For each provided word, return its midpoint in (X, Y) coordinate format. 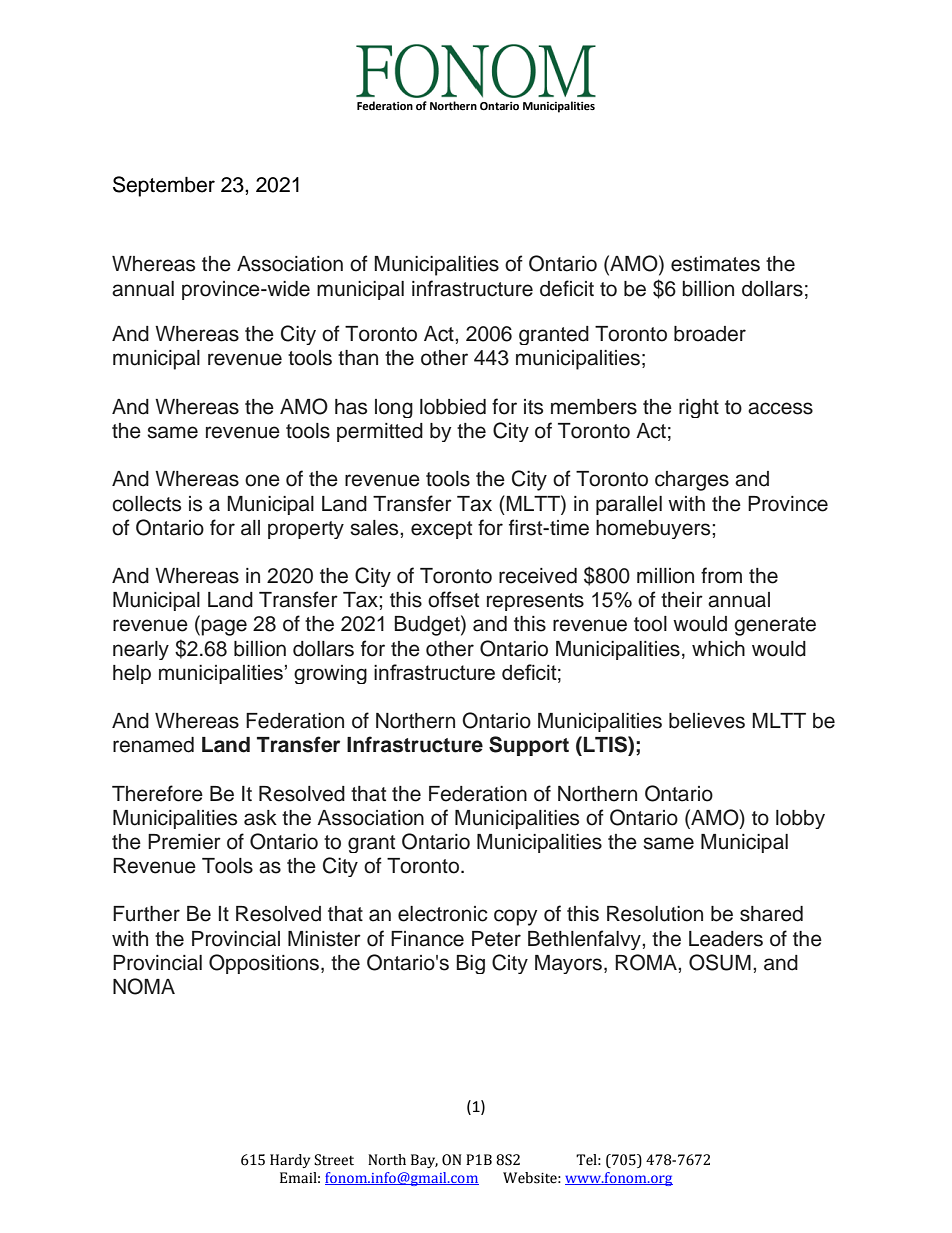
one (262, 480)
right (699, 408)
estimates (715, 264)
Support (529, 746)
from (721, 575)
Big (470, 964)
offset (453, 599)
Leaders (726, 939)
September (164, 186)
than (358, 358)
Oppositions (264, 964)
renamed (153, 745)
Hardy (290, 1161)
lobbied (453, 407)
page (224, 627)
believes (707, 721)
